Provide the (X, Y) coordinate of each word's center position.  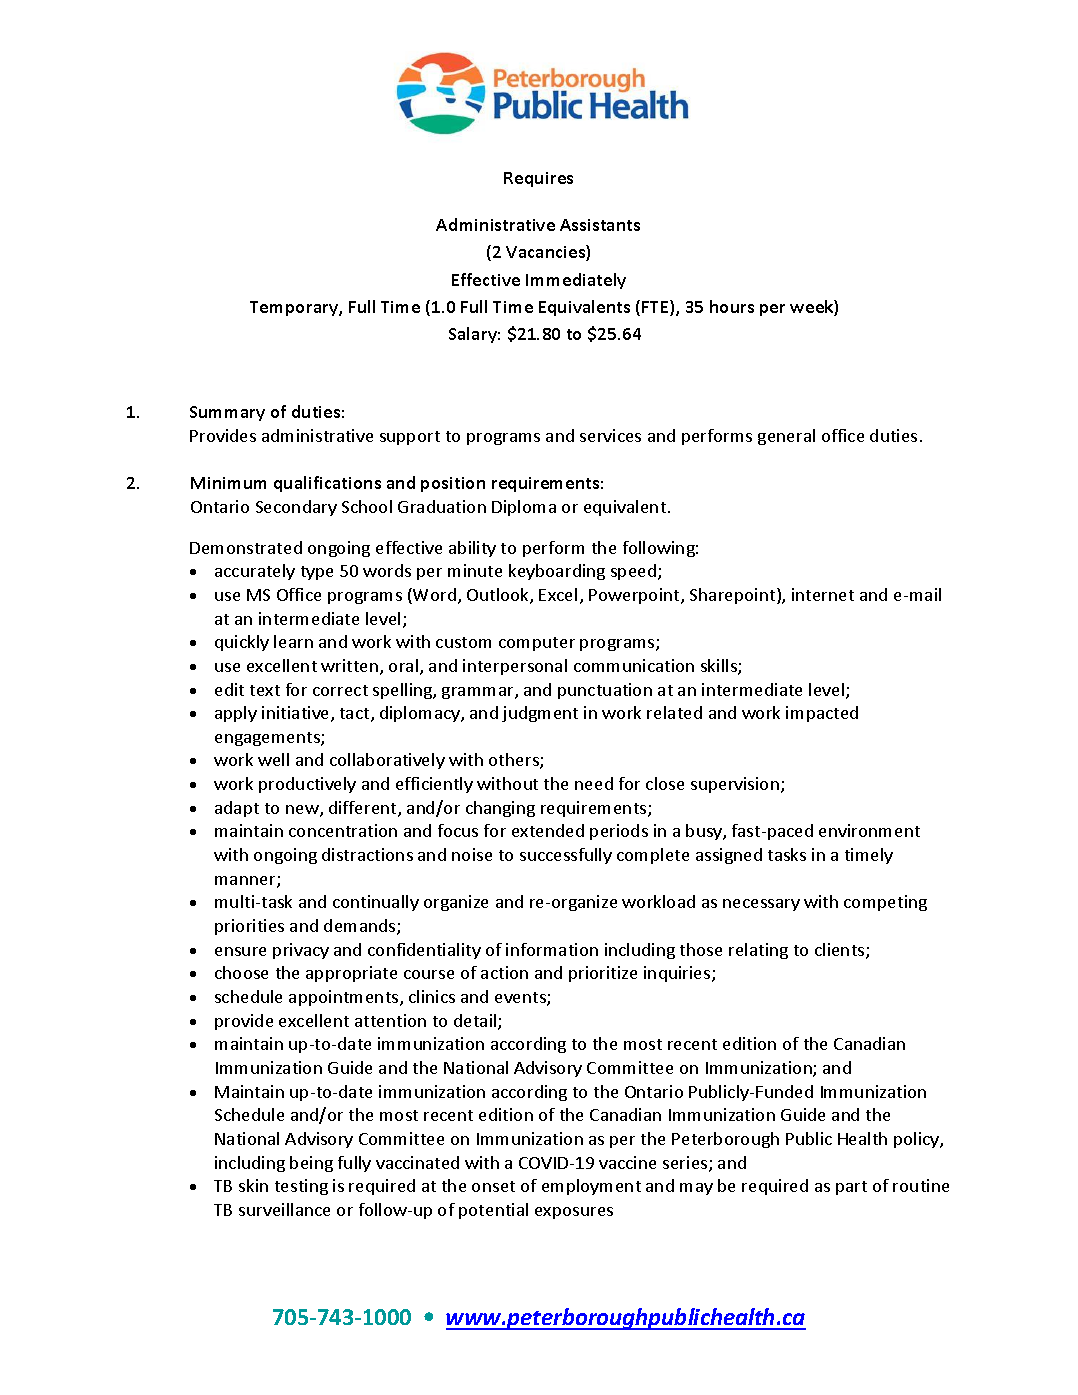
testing (301, 1187)
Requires (538, 179)
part (851, 1188)
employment (591, 1187)
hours (732, 306)
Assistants (600, 225)
